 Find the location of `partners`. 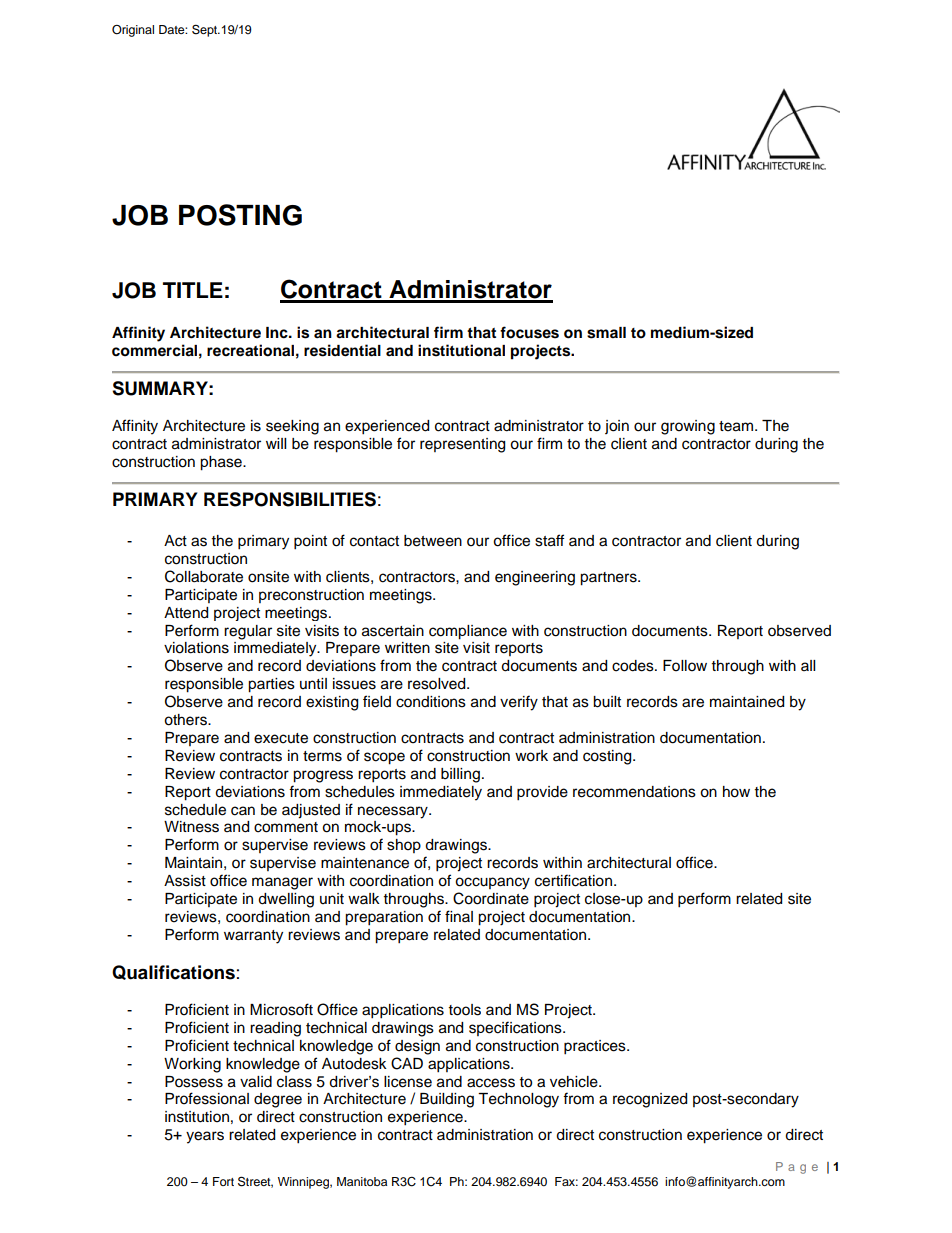

partners is located at coordinates (609, 579).
